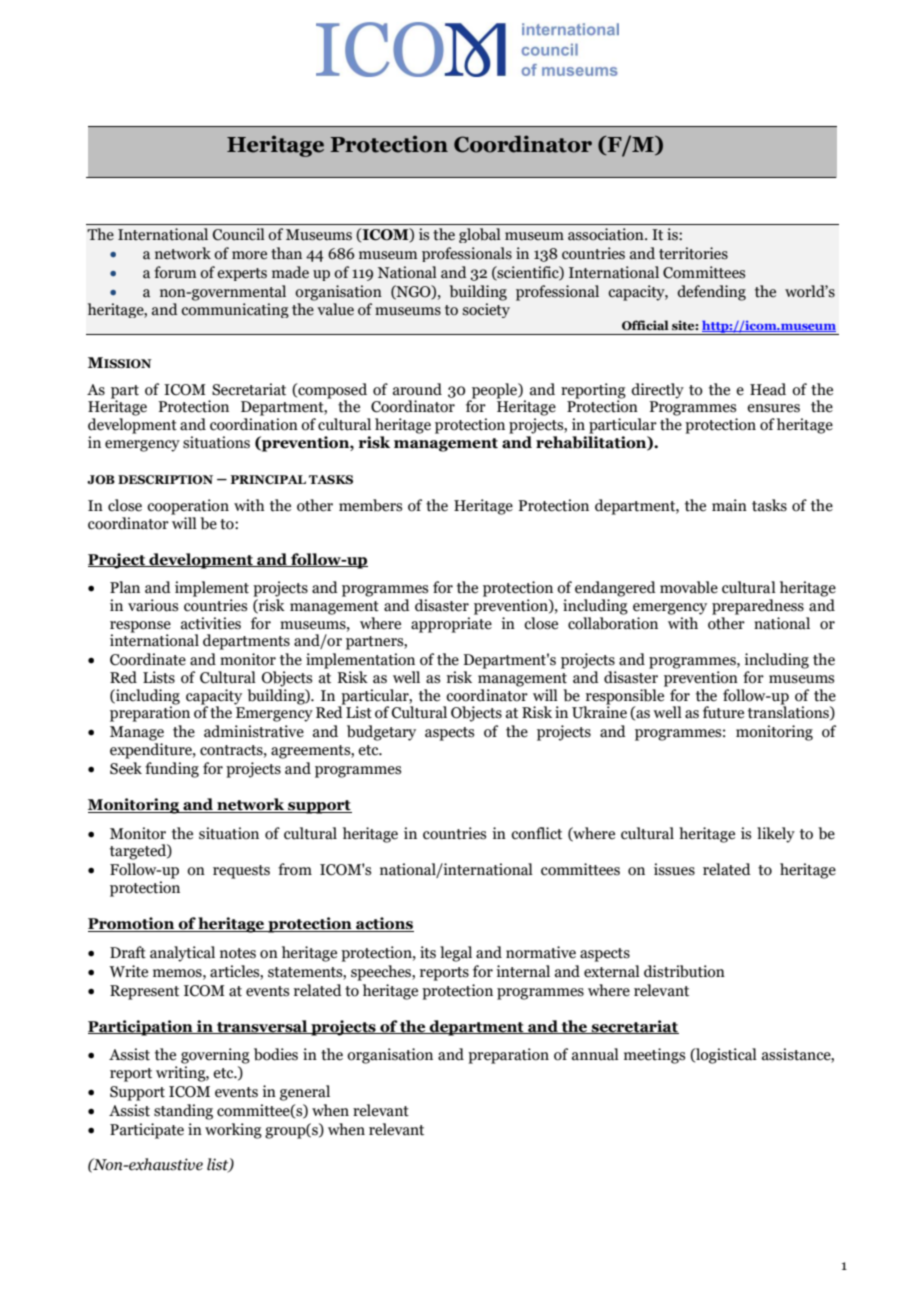  I want to click on society, so click(486, 310).
